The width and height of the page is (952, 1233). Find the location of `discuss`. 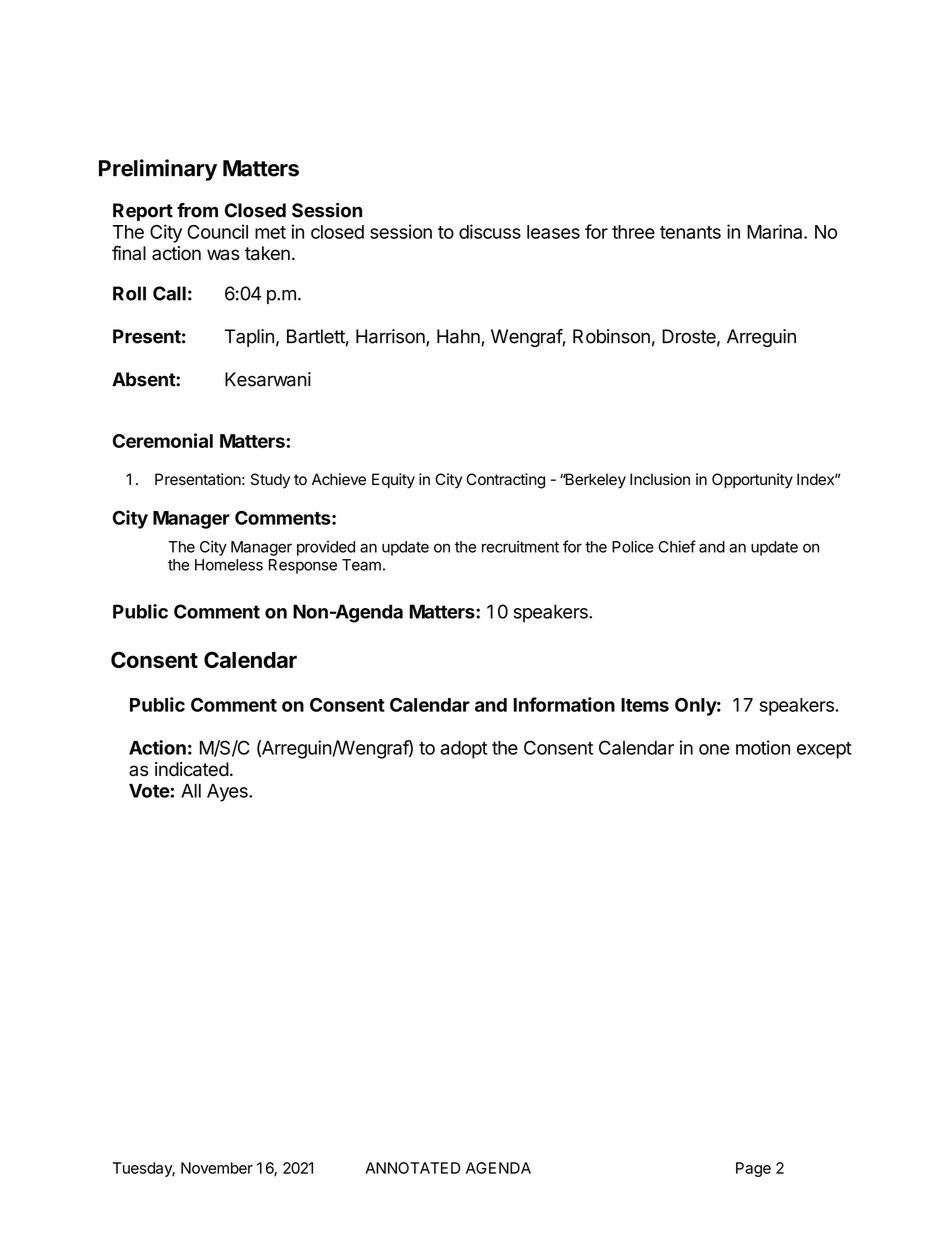

discuss is located at coordinates (490, 231).
